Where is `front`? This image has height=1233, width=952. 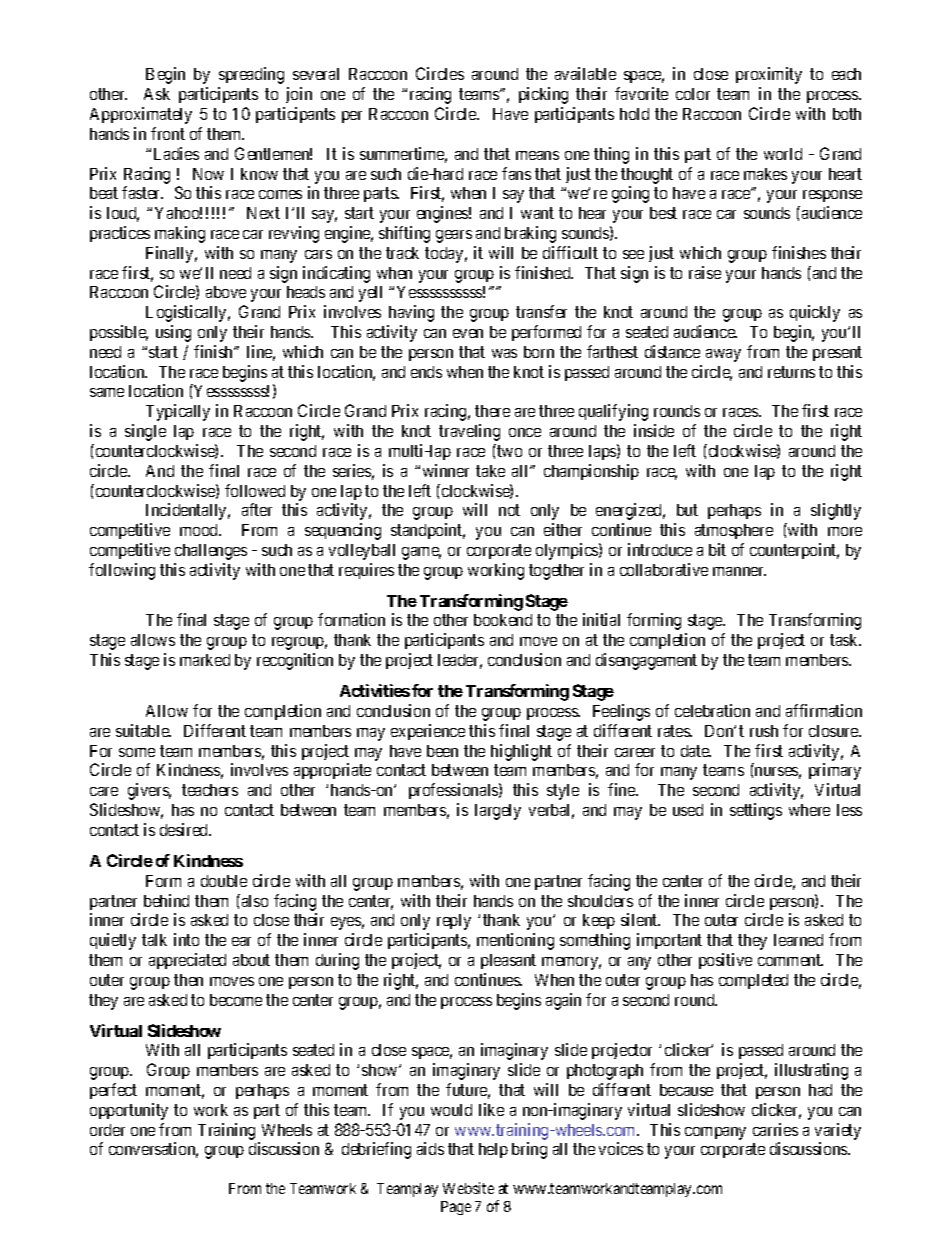
front is located at coordinates (168, 133).
